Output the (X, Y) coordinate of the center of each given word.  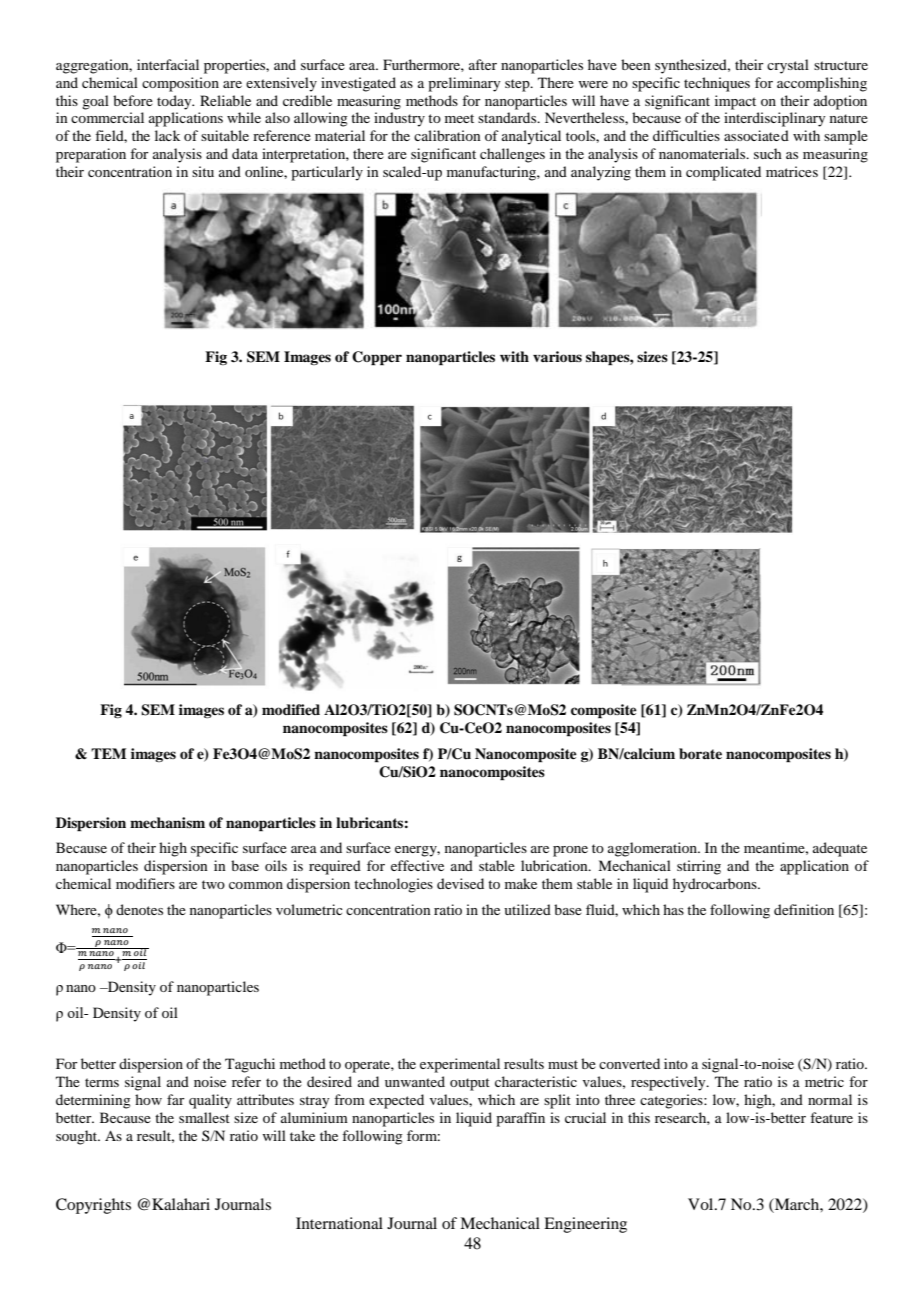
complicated (723, 173)
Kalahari (181, 1204)
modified (291, 709)
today (175, 102)
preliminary (464, 84)
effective (417, 865)
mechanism (167, 822)
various (557, 356)
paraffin (520, 1119)
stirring (699, 867)
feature (831, 1117)
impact (735, 102)
